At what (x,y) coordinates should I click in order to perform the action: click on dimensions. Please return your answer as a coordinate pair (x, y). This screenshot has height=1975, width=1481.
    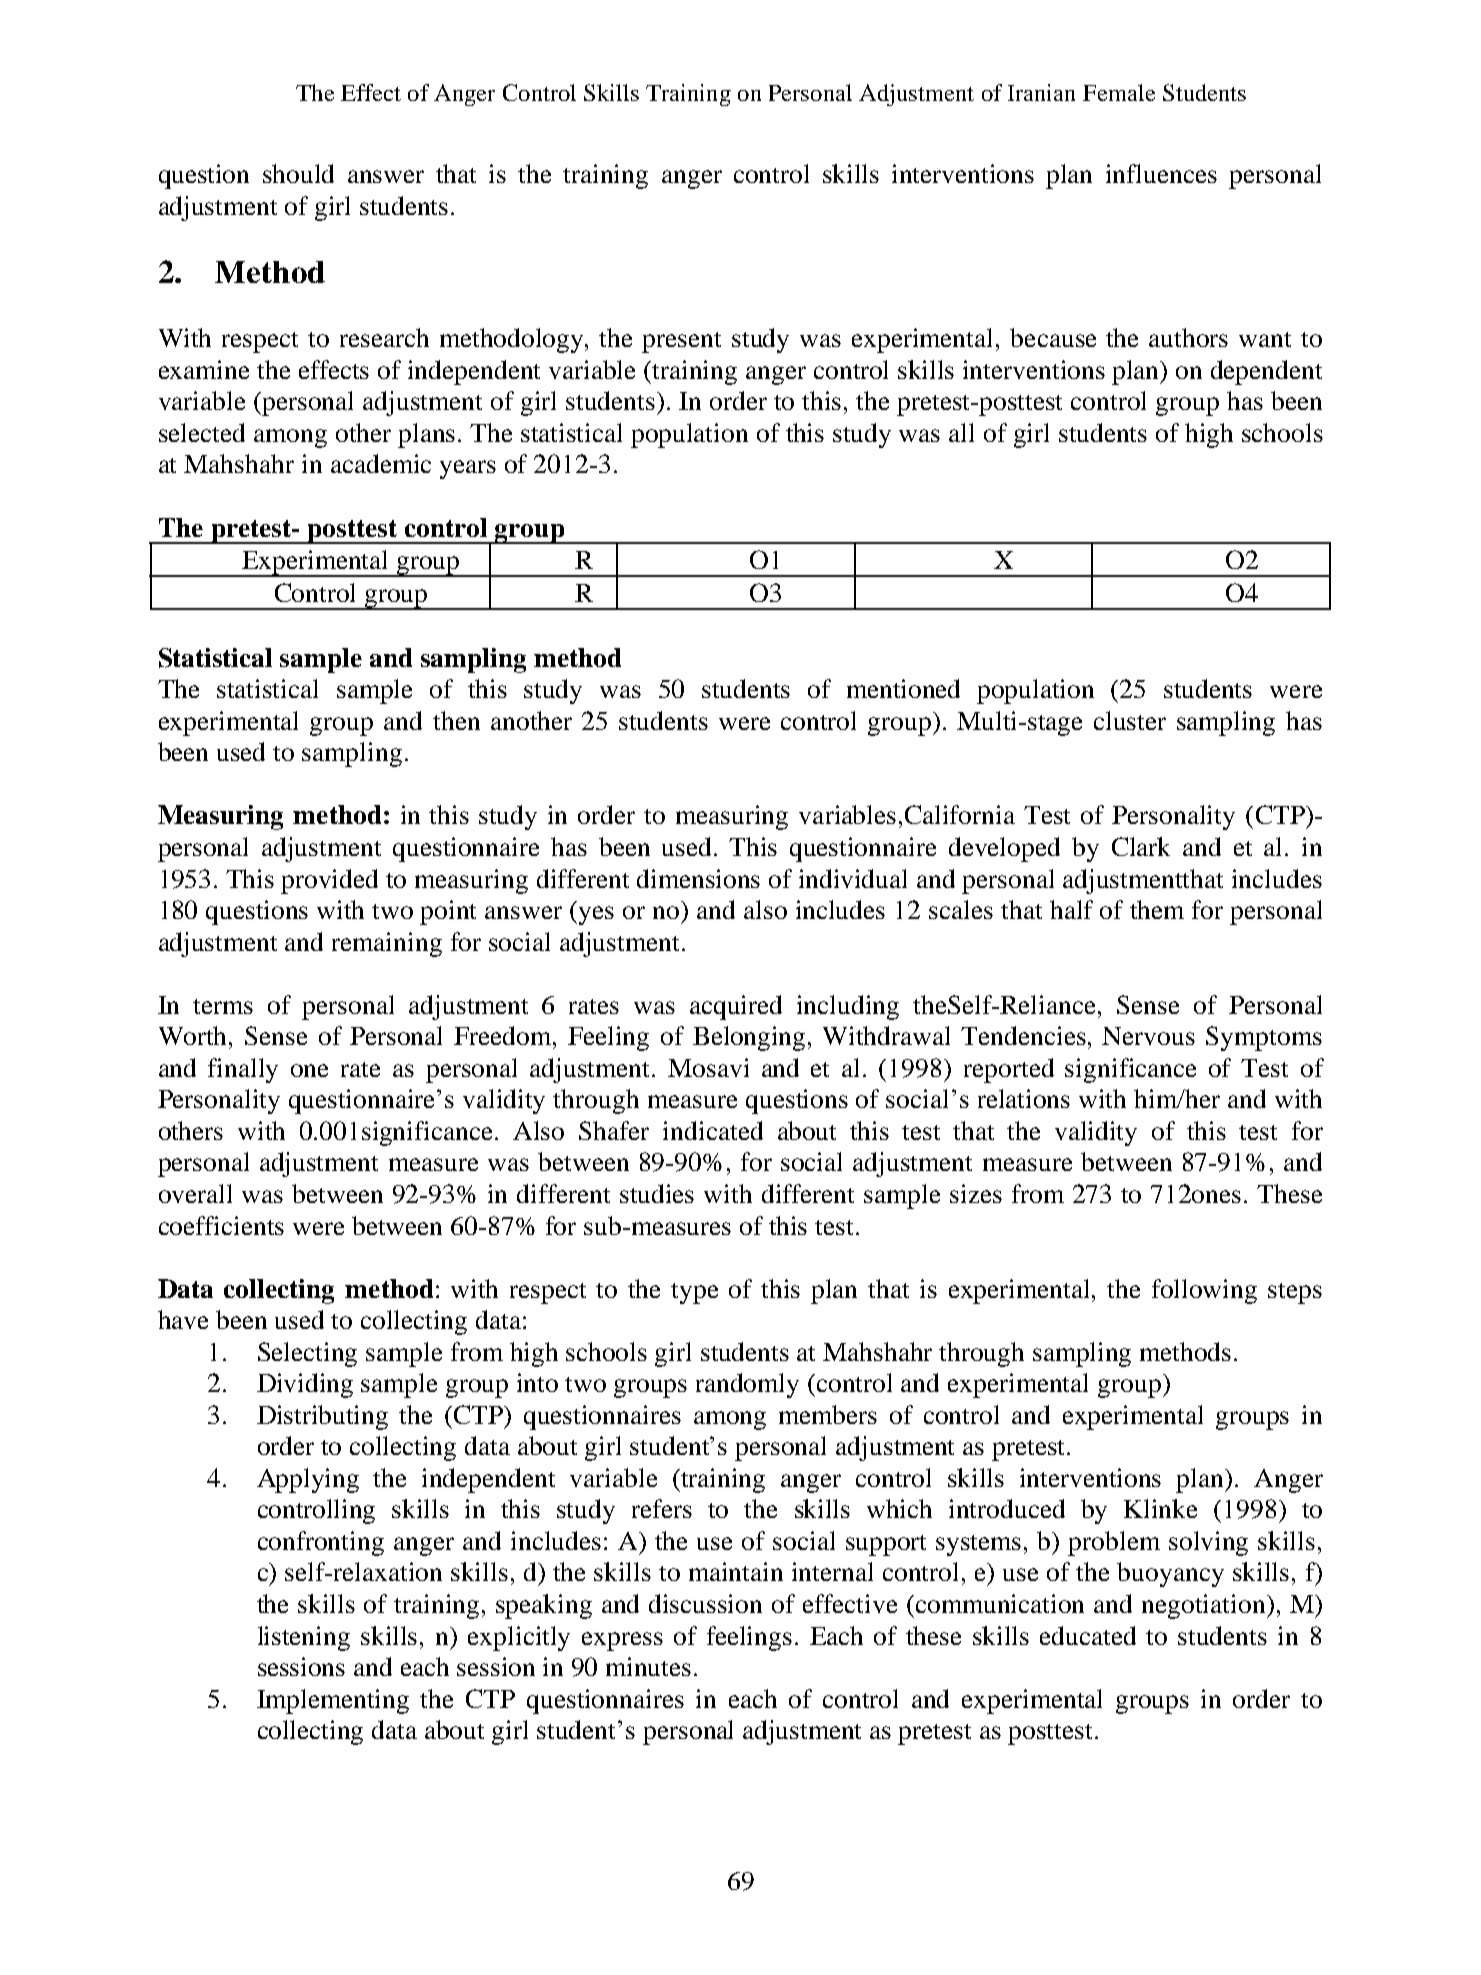
    Looking at the image, I should click on (698, 878).
